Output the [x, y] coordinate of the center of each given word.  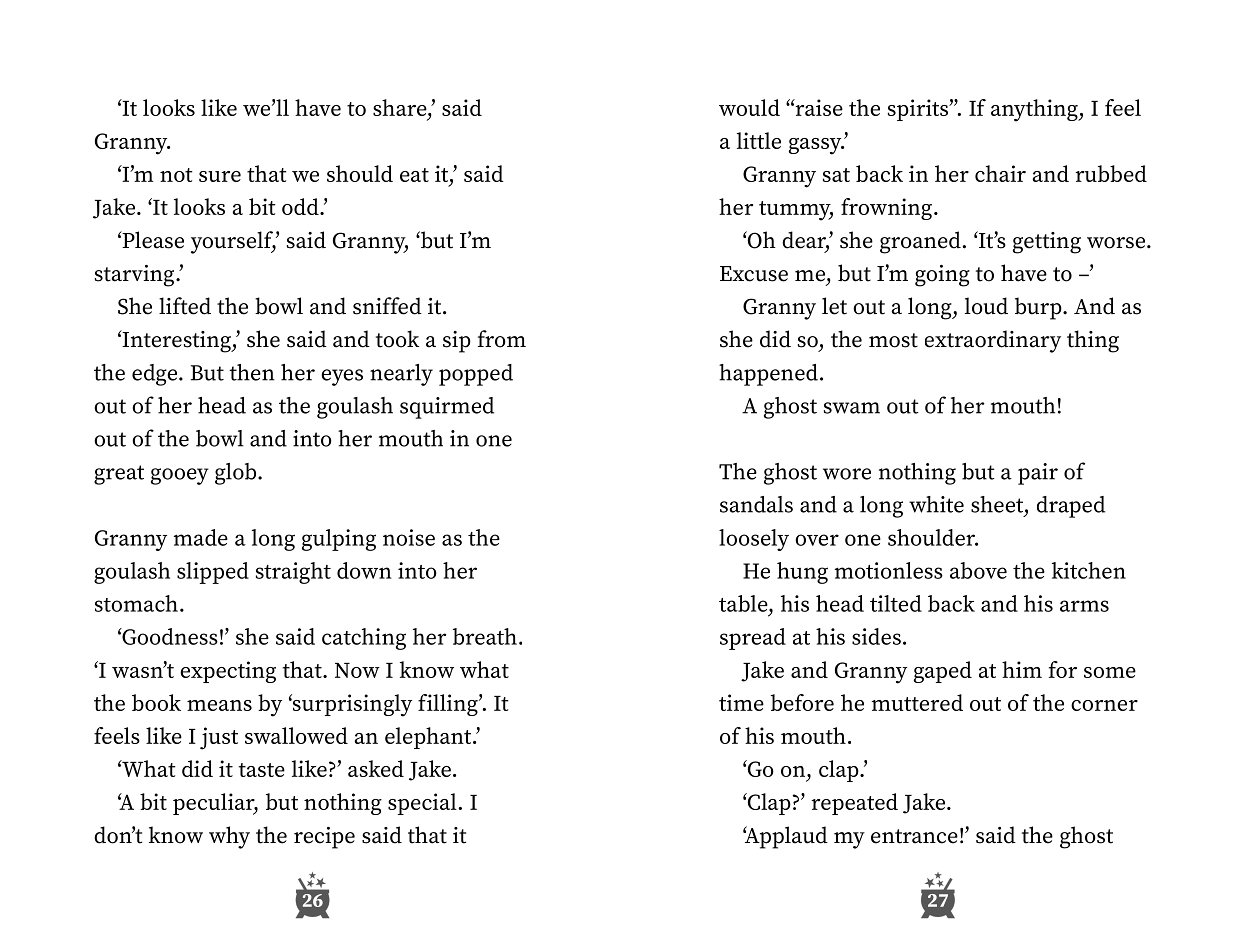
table [744, 603]
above [978, 570]
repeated [854, 804]
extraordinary [993, 341]
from [502, 339]
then [252, 372]
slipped [213, 573]
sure [220, 176]
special [422, 804]
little [759, 140]
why [229, 837]
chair [1000, 173]
